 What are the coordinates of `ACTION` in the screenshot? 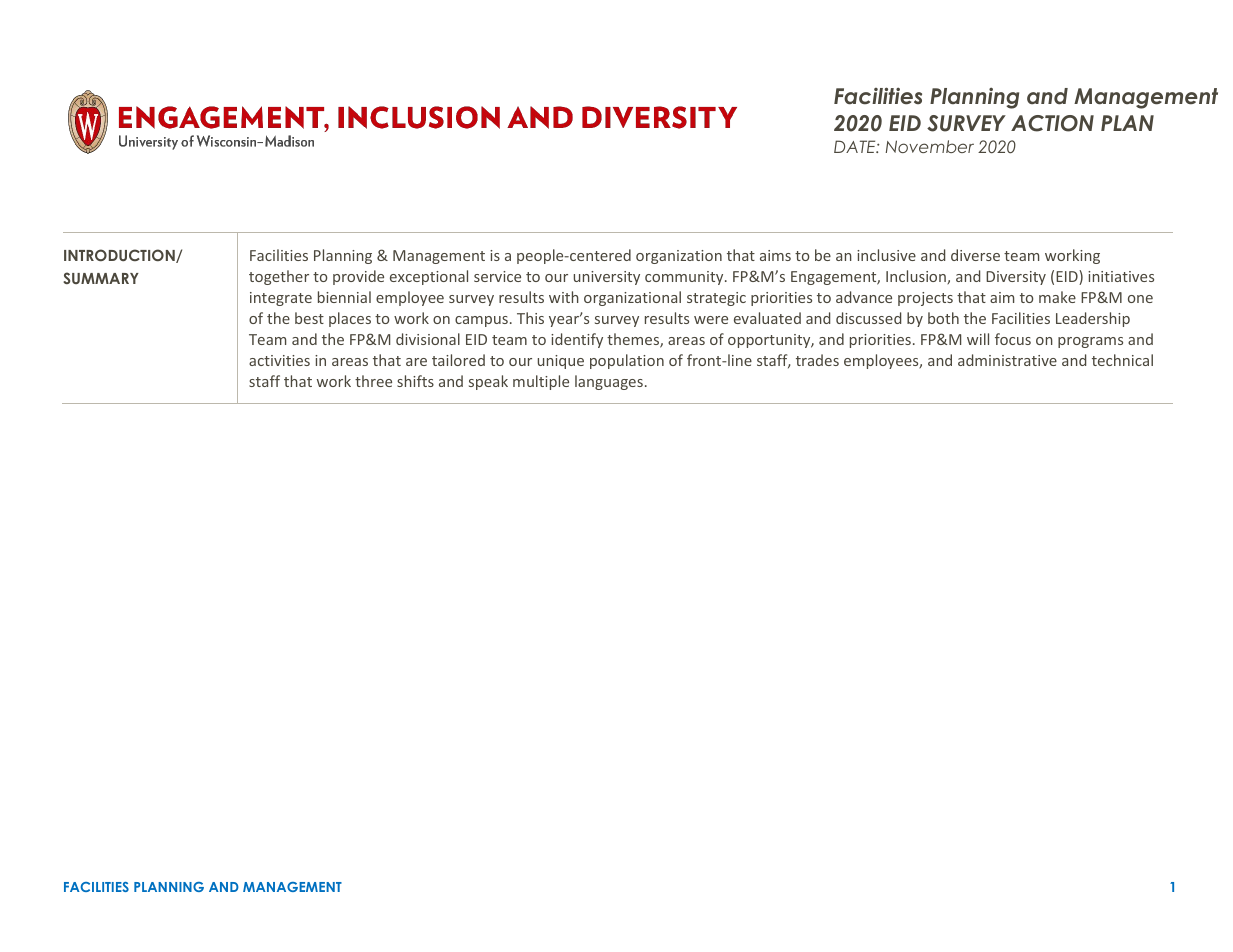 It's located at (1052, 123).
